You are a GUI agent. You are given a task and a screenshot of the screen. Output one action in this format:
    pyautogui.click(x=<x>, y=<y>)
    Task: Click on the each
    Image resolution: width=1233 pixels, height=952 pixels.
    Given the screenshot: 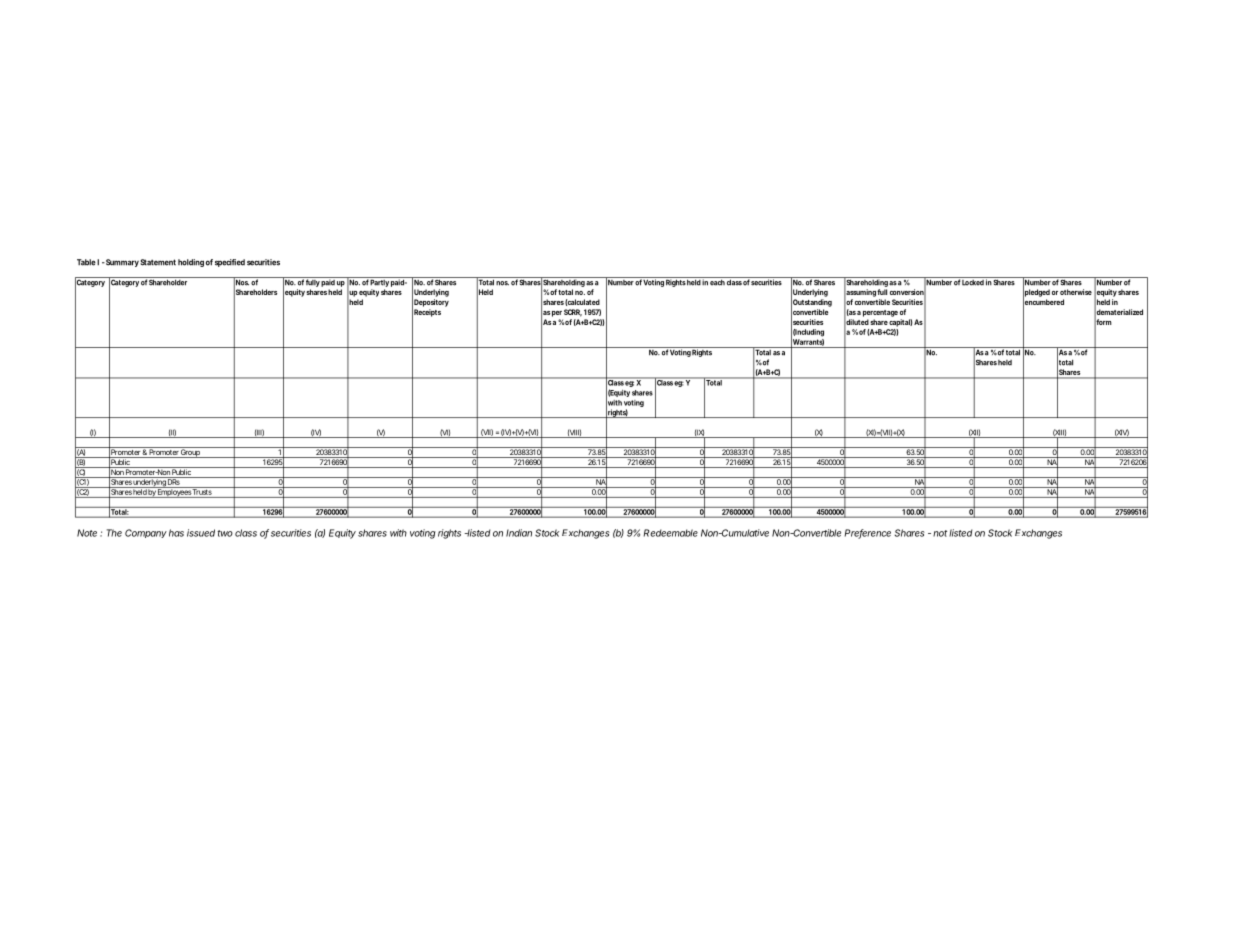 What is the action you would take?
    pyautogui.click(x=717, y=281)
